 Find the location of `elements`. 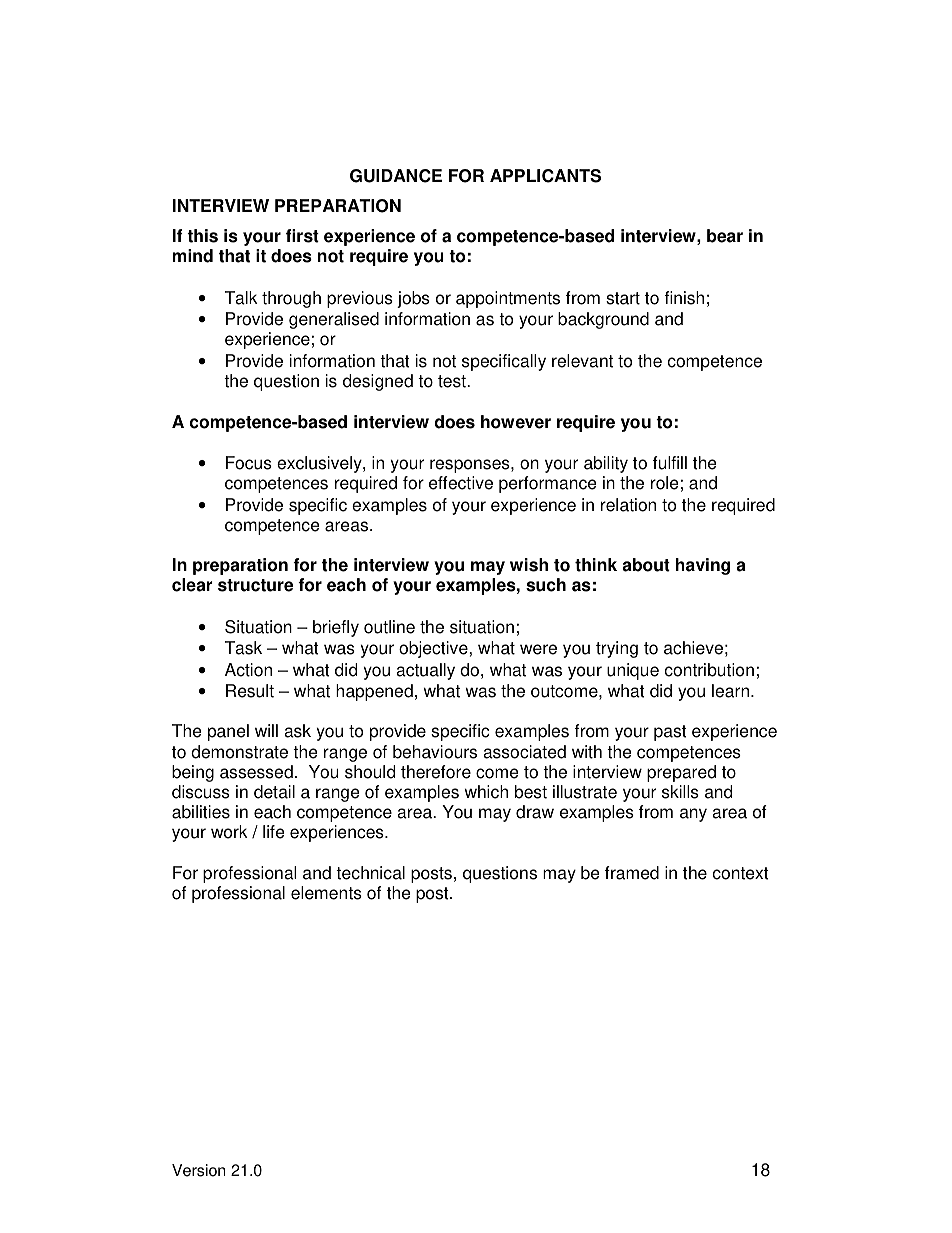

elements is located at coordinates (326, 893).
